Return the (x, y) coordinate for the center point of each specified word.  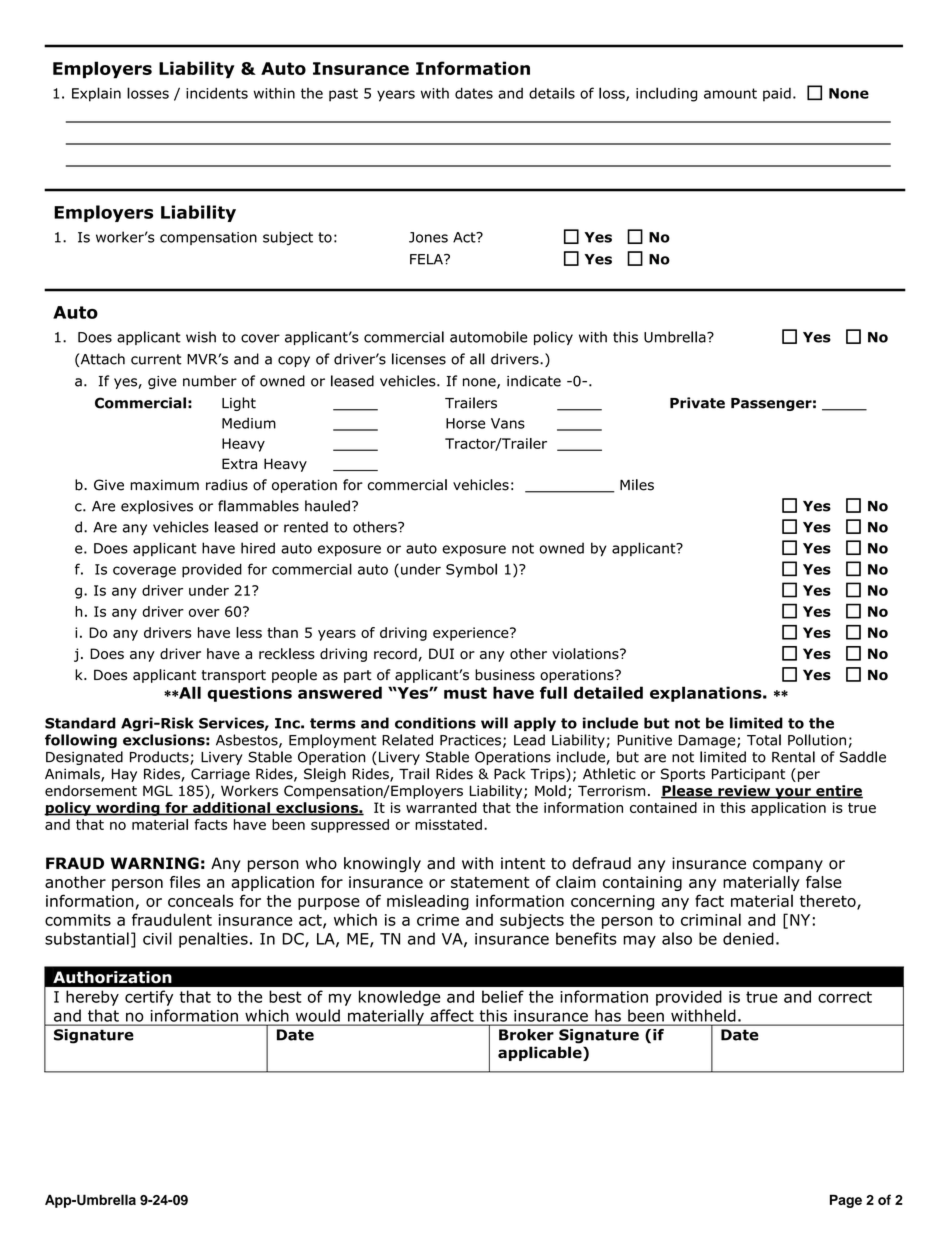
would (318, 1015)
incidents (217, 93)
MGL (158, 790)
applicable (541, 1053)
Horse (465, 423)
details (552, 93)
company (788, 866)
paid (777, 95)
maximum (164, 485)
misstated (448, 824)
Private (697, 403)
